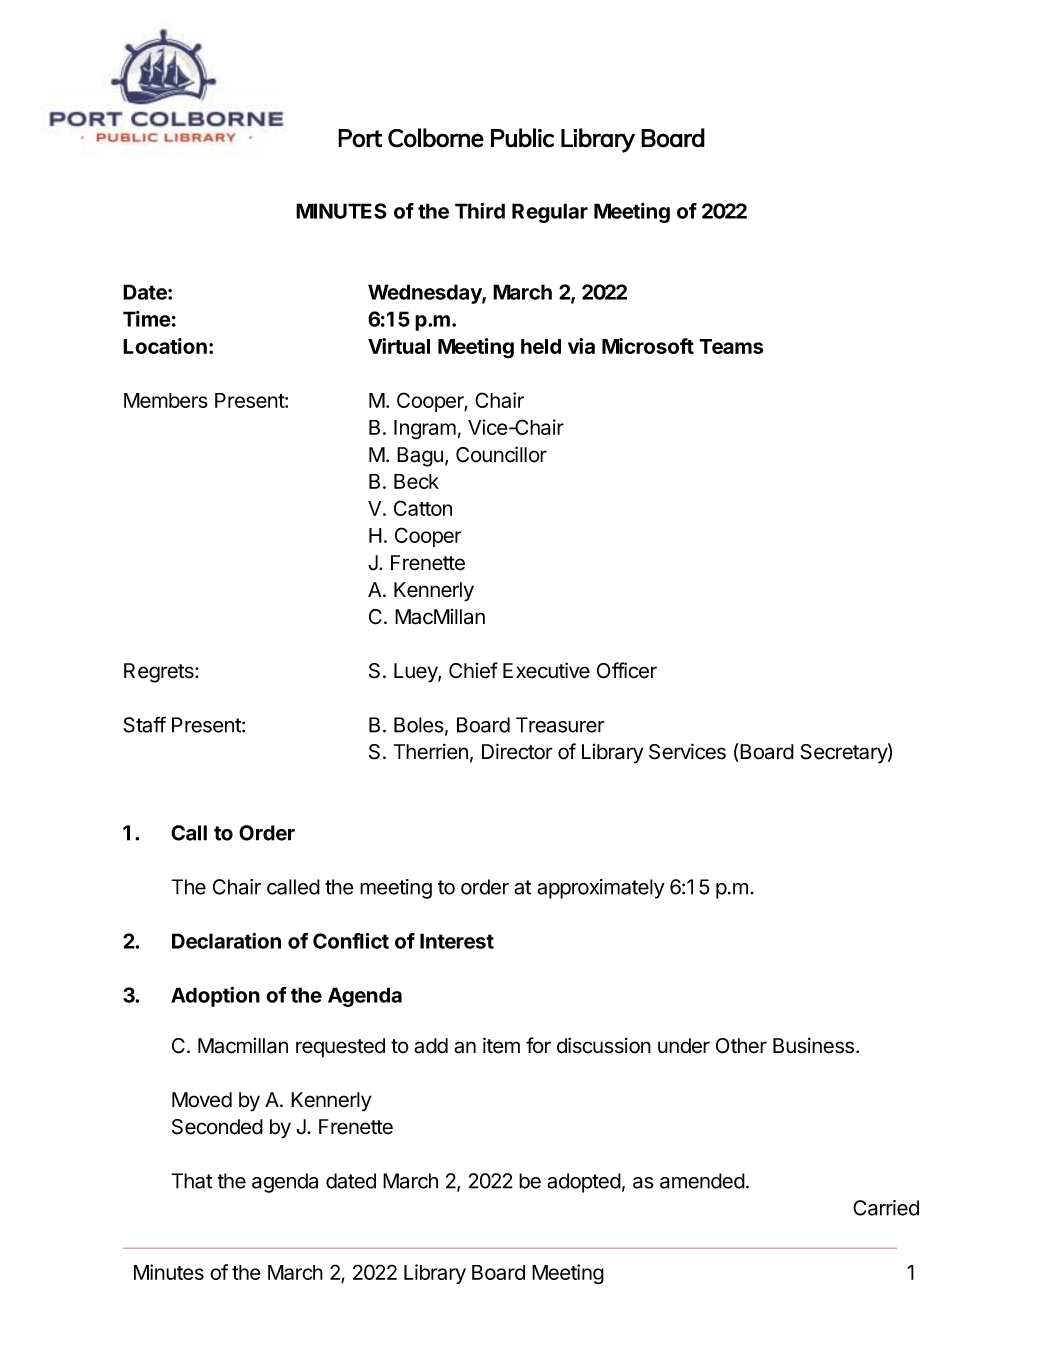  What do you see at coordinates (226, 941) in the page?
I see `Declaration` at bounding box center [226, 941].
